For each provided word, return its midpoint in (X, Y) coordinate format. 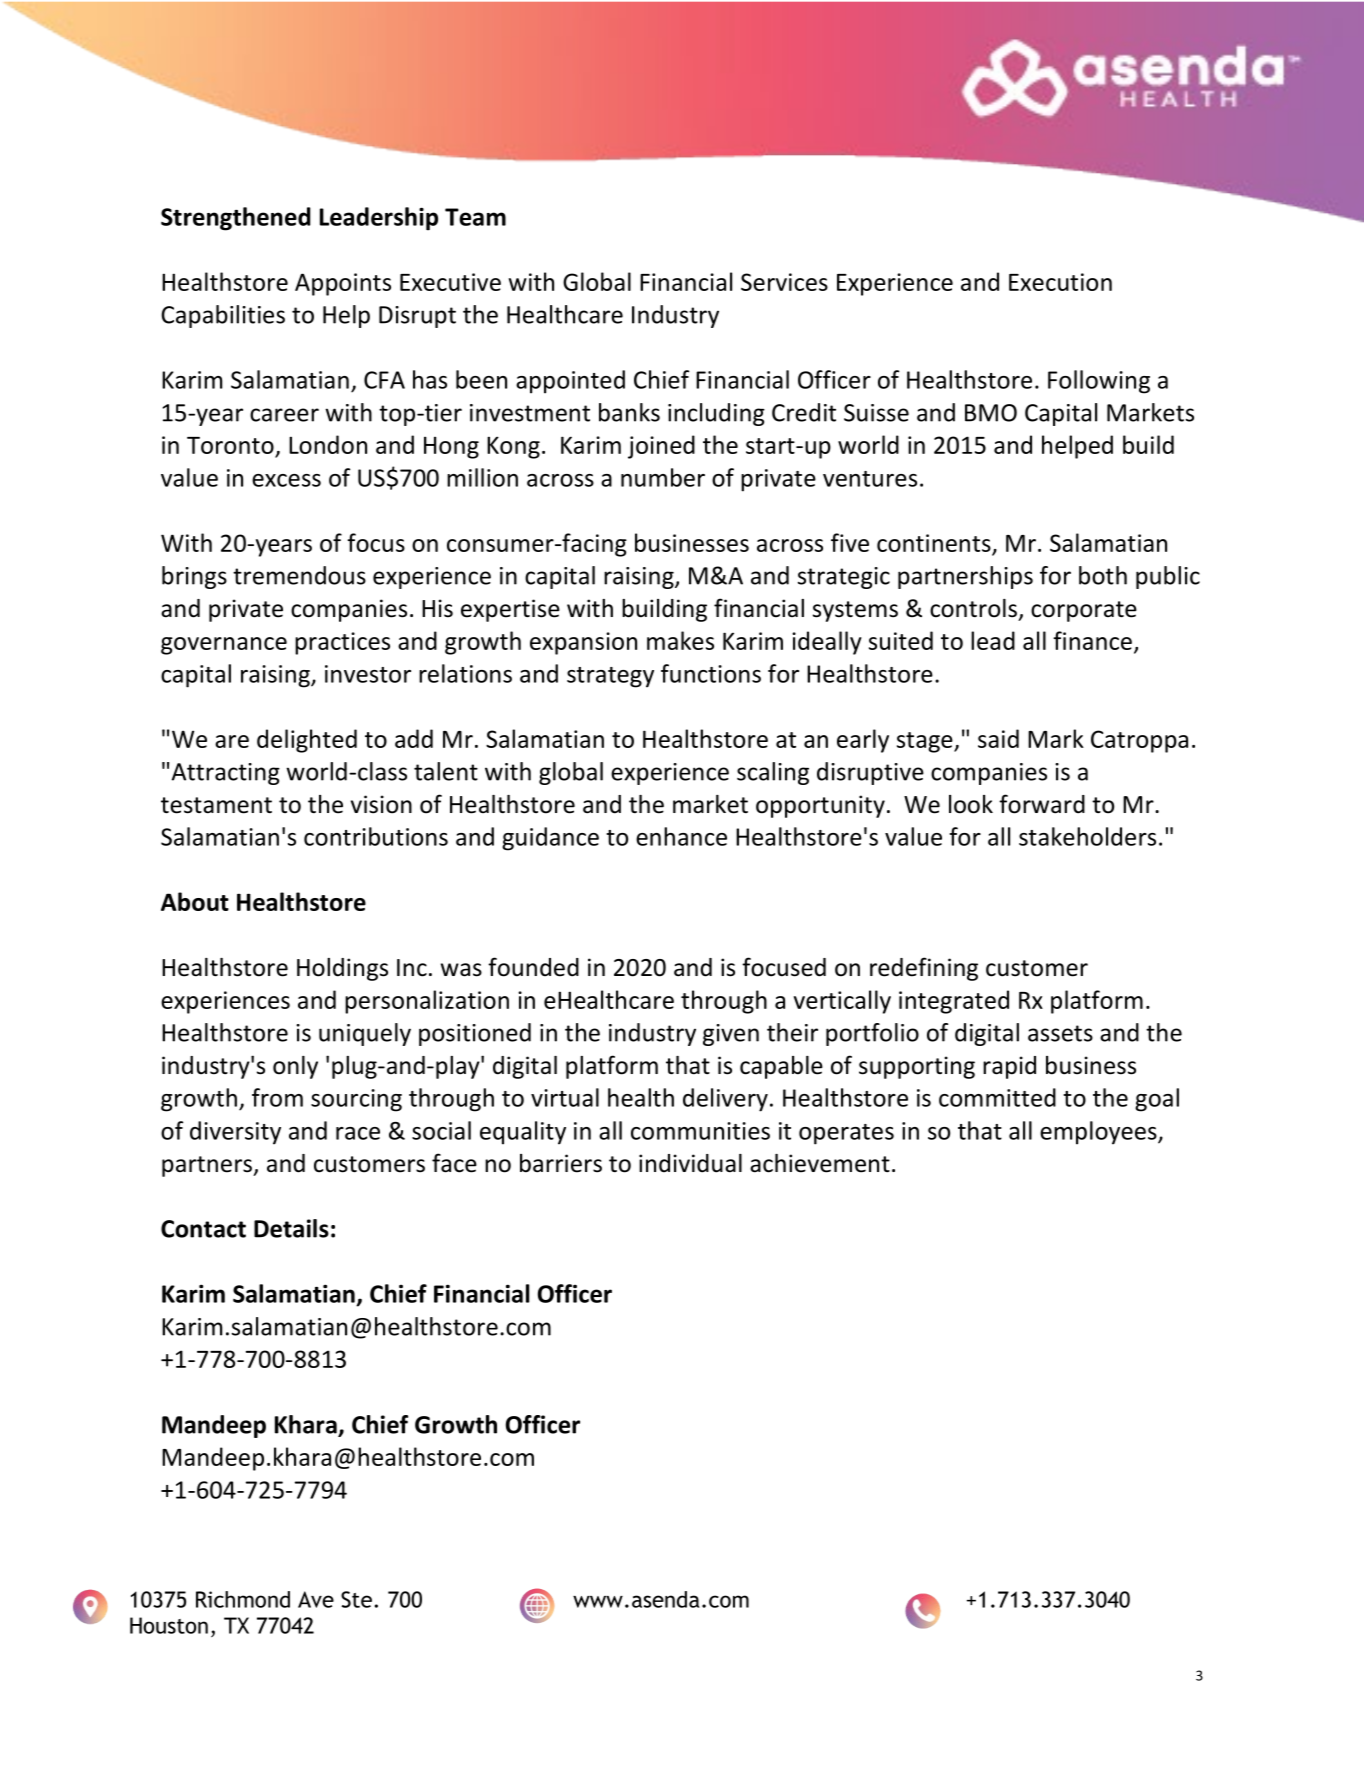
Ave (316, 1599)
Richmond (243, 1599)
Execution (1060, 282)
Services (784, 282)
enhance (681, 836)
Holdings (342, 969)
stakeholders (1087, 836)
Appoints (343, 284)
